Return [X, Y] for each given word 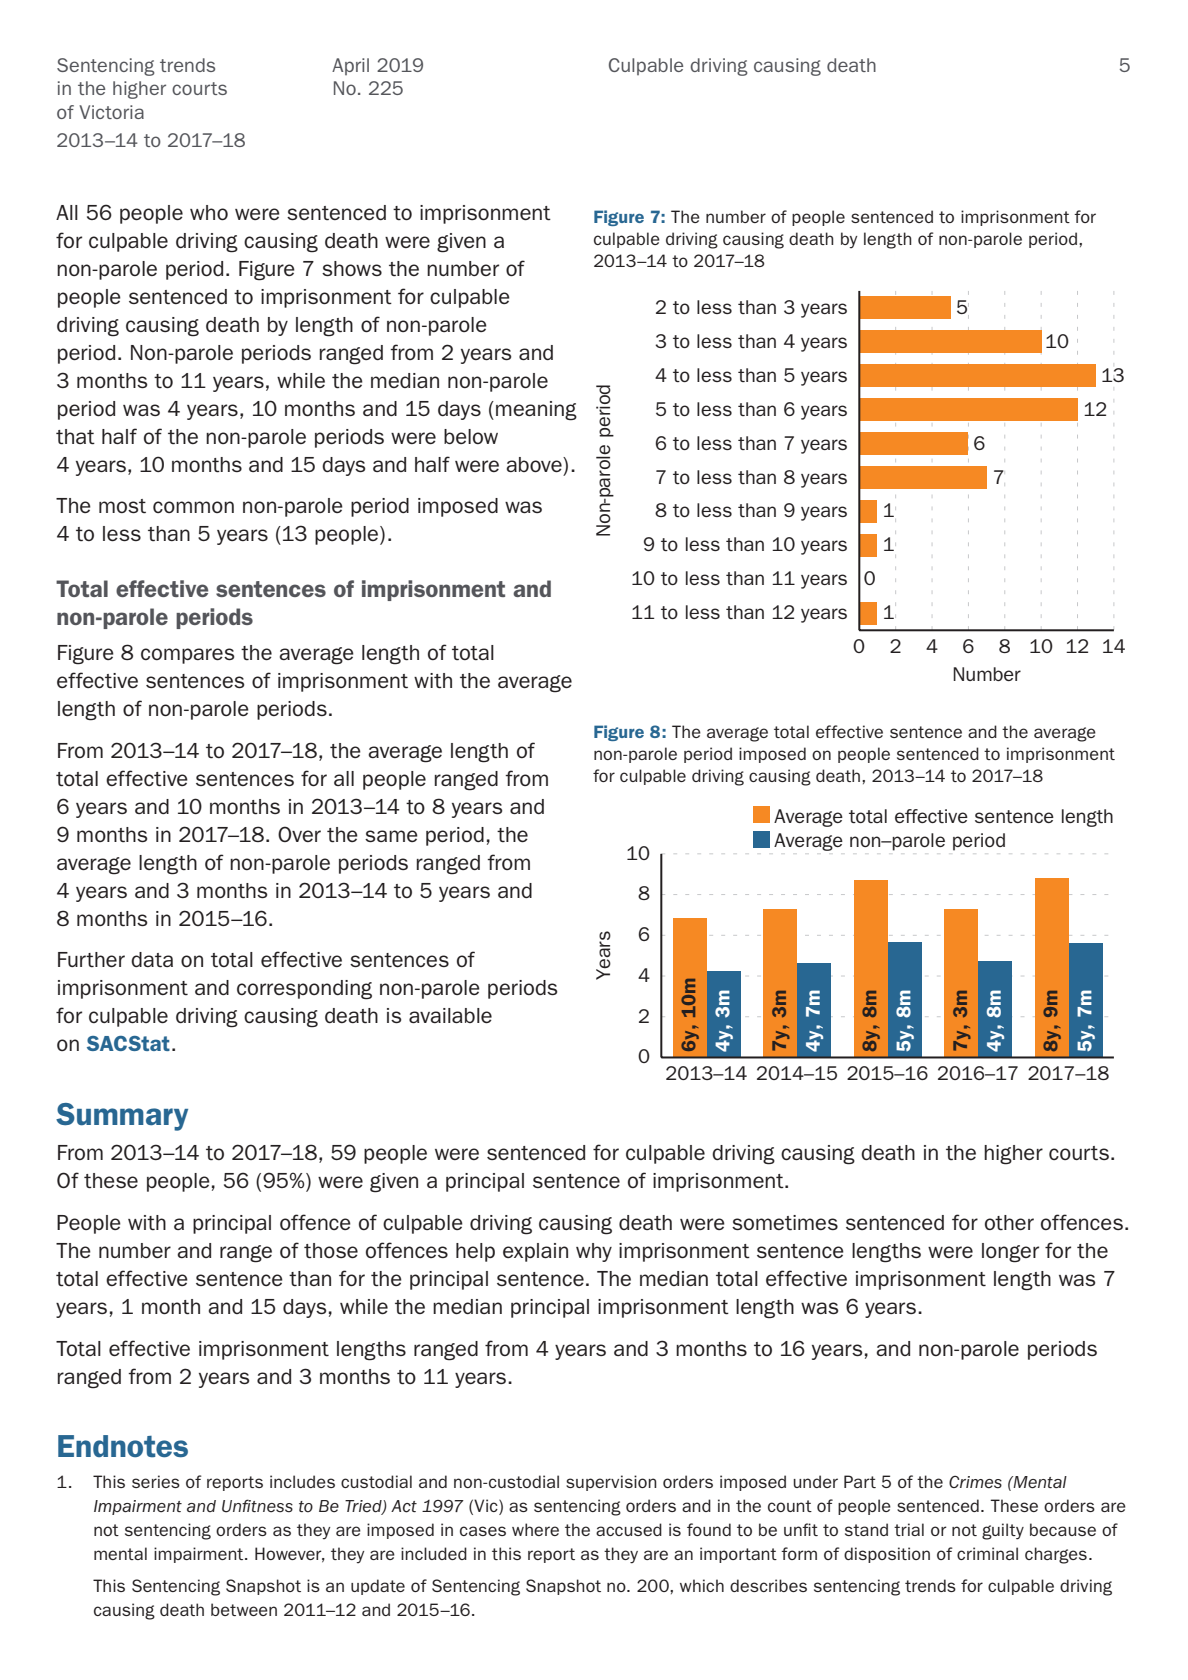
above [535, 464]
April [350, 66]
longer [1010, 1253]
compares [188, 656]
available [450, 1015]
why [594, 1252]
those [331, 1251]
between [244, 1609]
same [391, 836]
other [1009, 1222]
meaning [536, 411]
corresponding [304, 990]
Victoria [111, 112]
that [75, 437]
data [152, 959]
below [471, 436]
